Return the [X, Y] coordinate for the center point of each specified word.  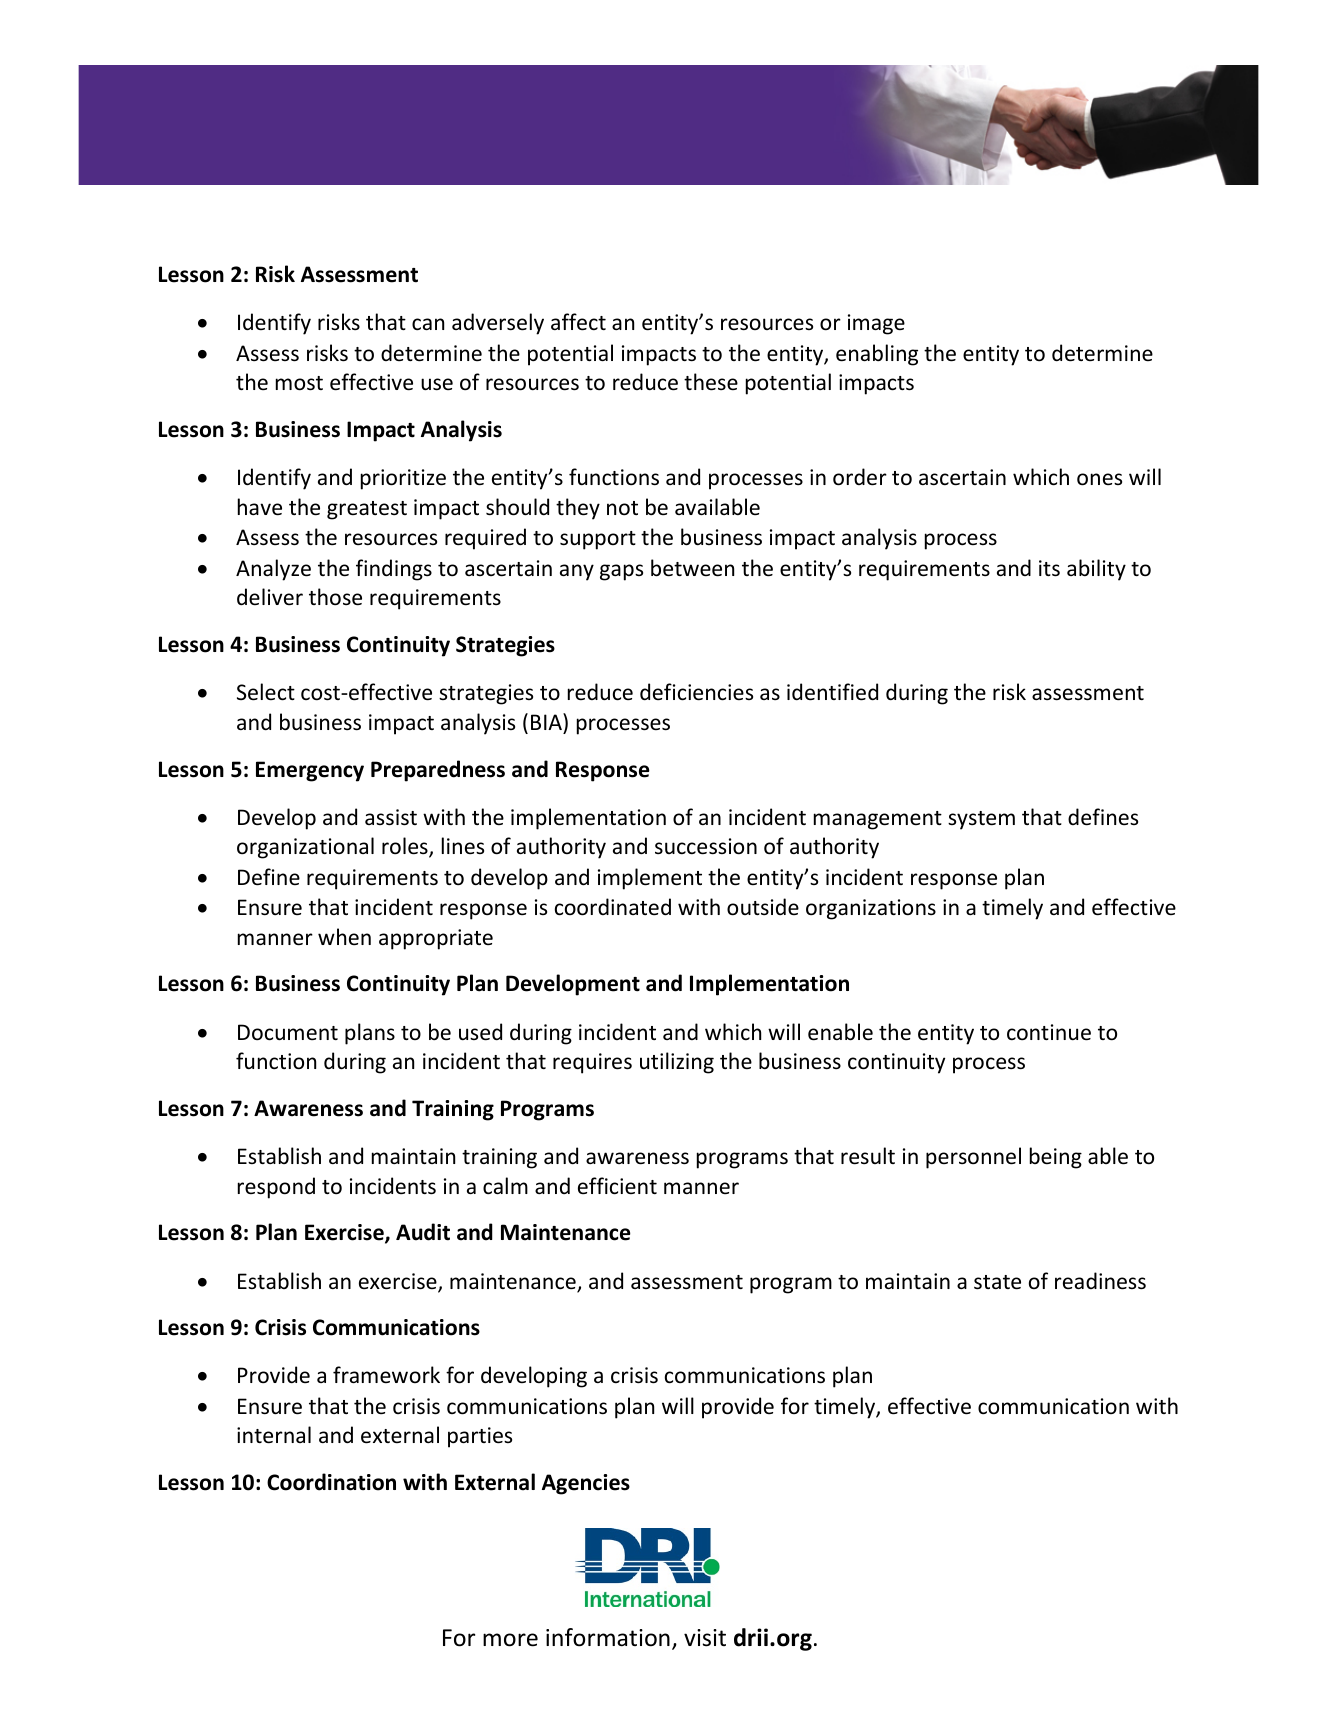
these [711, 382]
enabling [877, 355]
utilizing [677, 1063]
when [344, 936]
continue [1049, 1032]
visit [705, 1638]
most [299, 383]
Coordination [331, 1482]
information [608, 1637]
